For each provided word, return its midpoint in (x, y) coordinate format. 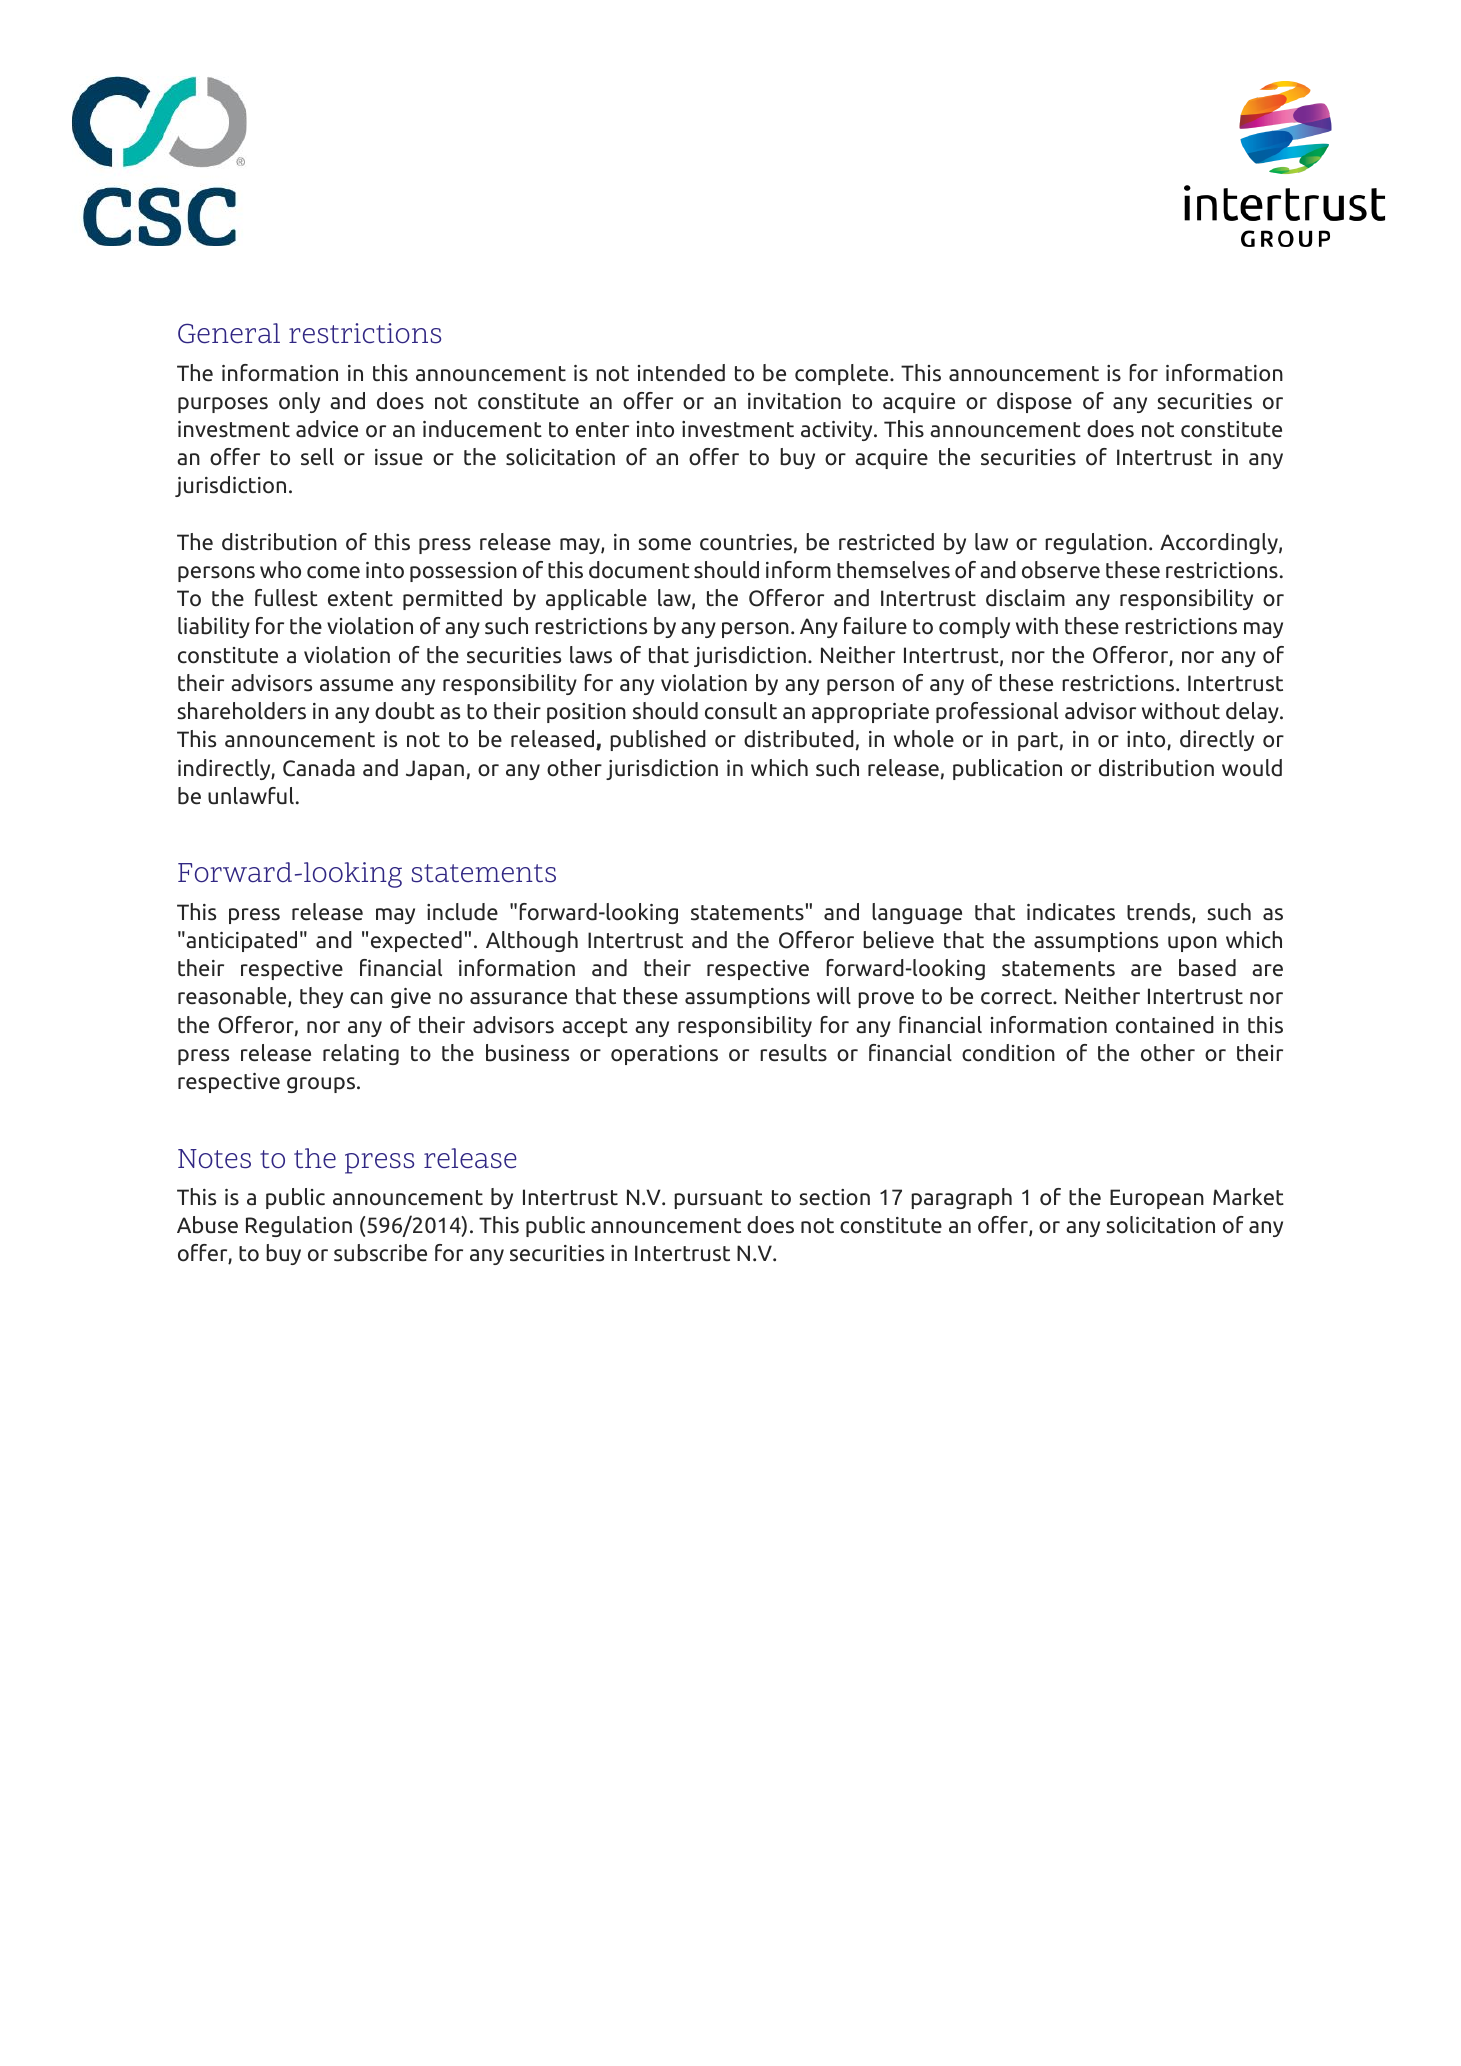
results (793, 1053)
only (299, 402)
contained (1165, 1025)
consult (741, 711)
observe (1061, 570)
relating (361, 1054)
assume (356, 685)
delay (1253, 712)
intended (681, 373)
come (333, 572)
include (462, 912)
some (665, 544)
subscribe (380, 1253)
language (917, 913)
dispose (1034, 402)
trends (1160, 913)
